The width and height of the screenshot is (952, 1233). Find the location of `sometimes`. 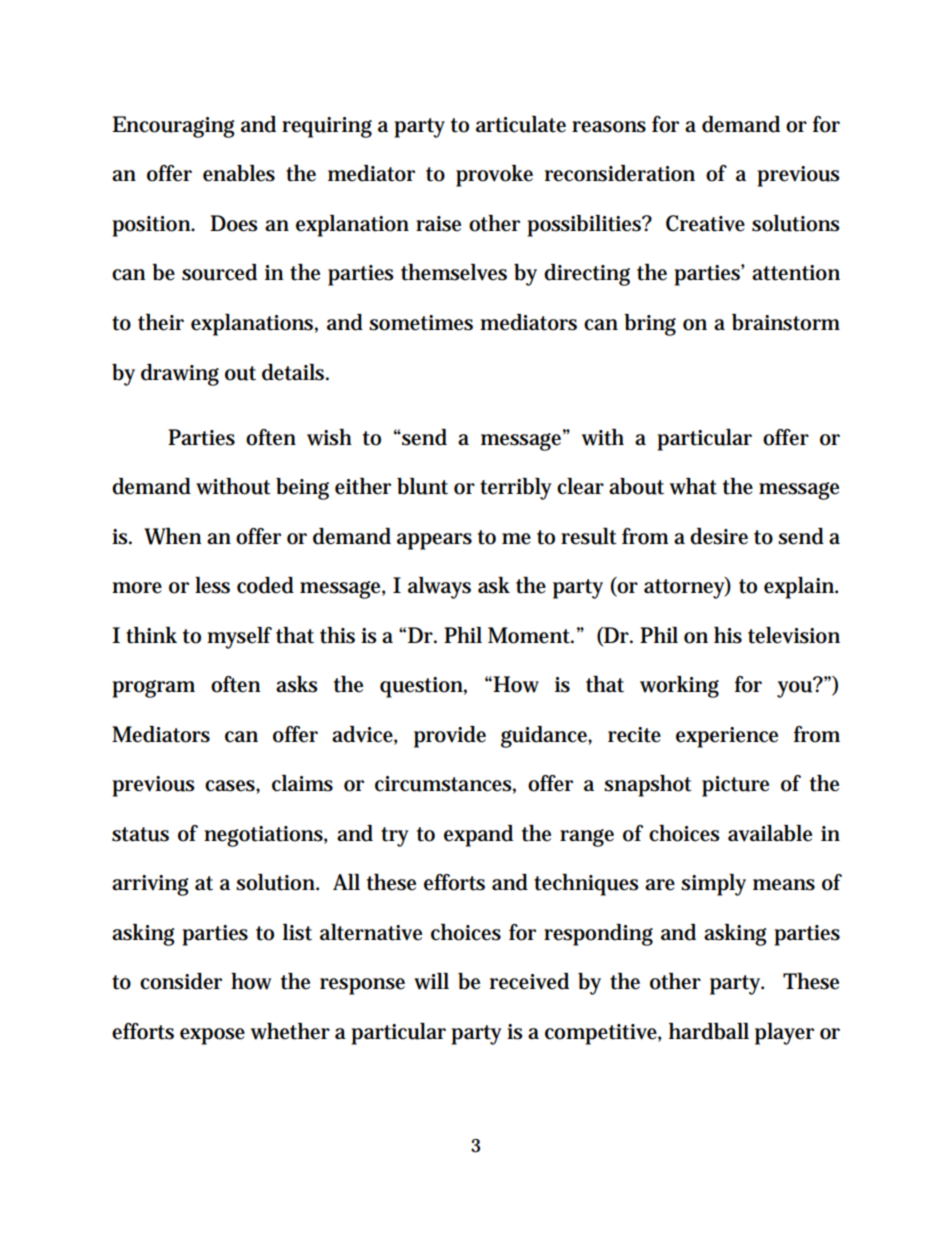

sometimes is located at coordinates (421, 323).
